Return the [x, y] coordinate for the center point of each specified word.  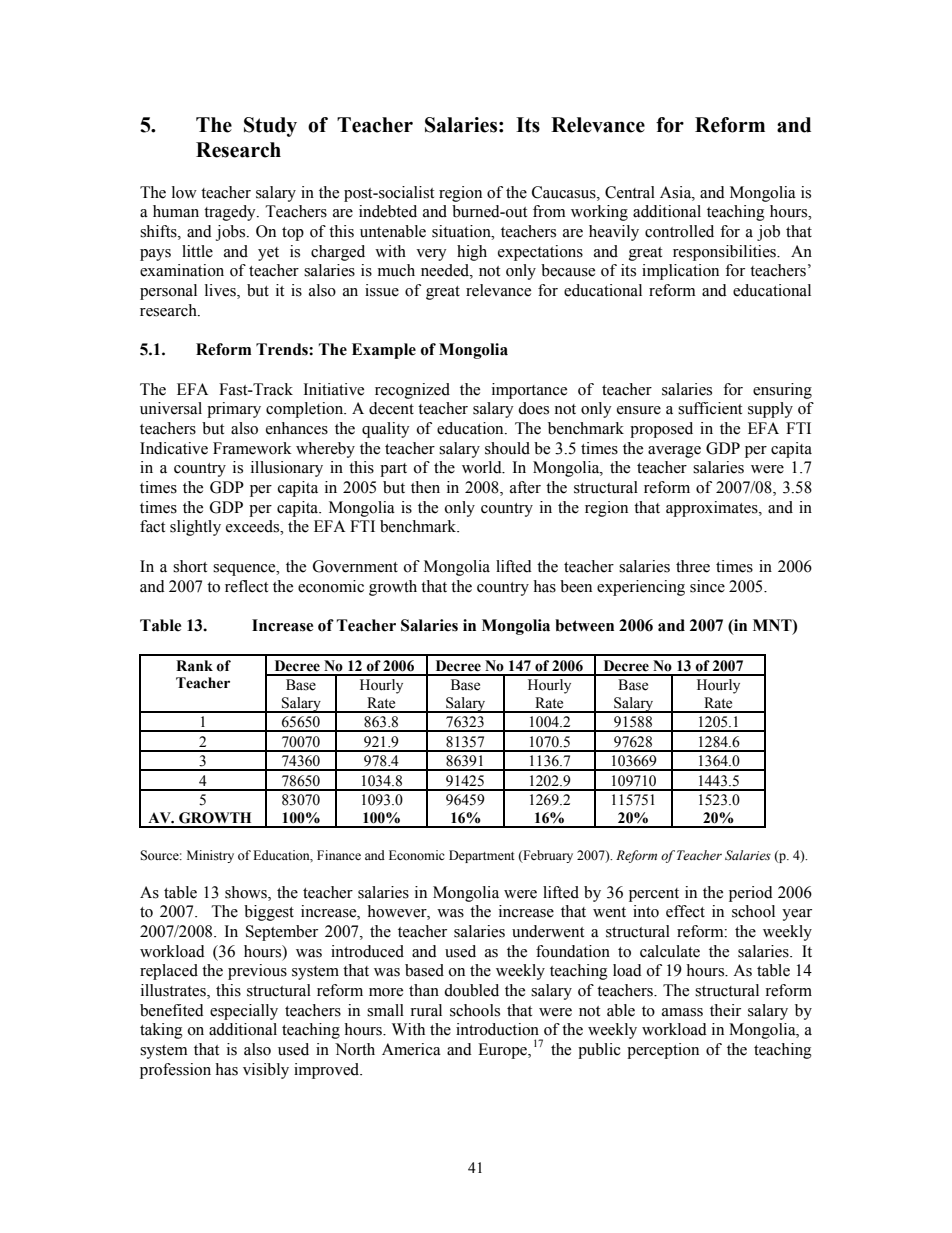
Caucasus [565, 192]
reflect [246, 586]
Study [270, 127]
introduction [497, 1029]
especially [244, 1012]
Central [630, 192]
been [576, 586]
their [725, 1010]
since [707, 586]
